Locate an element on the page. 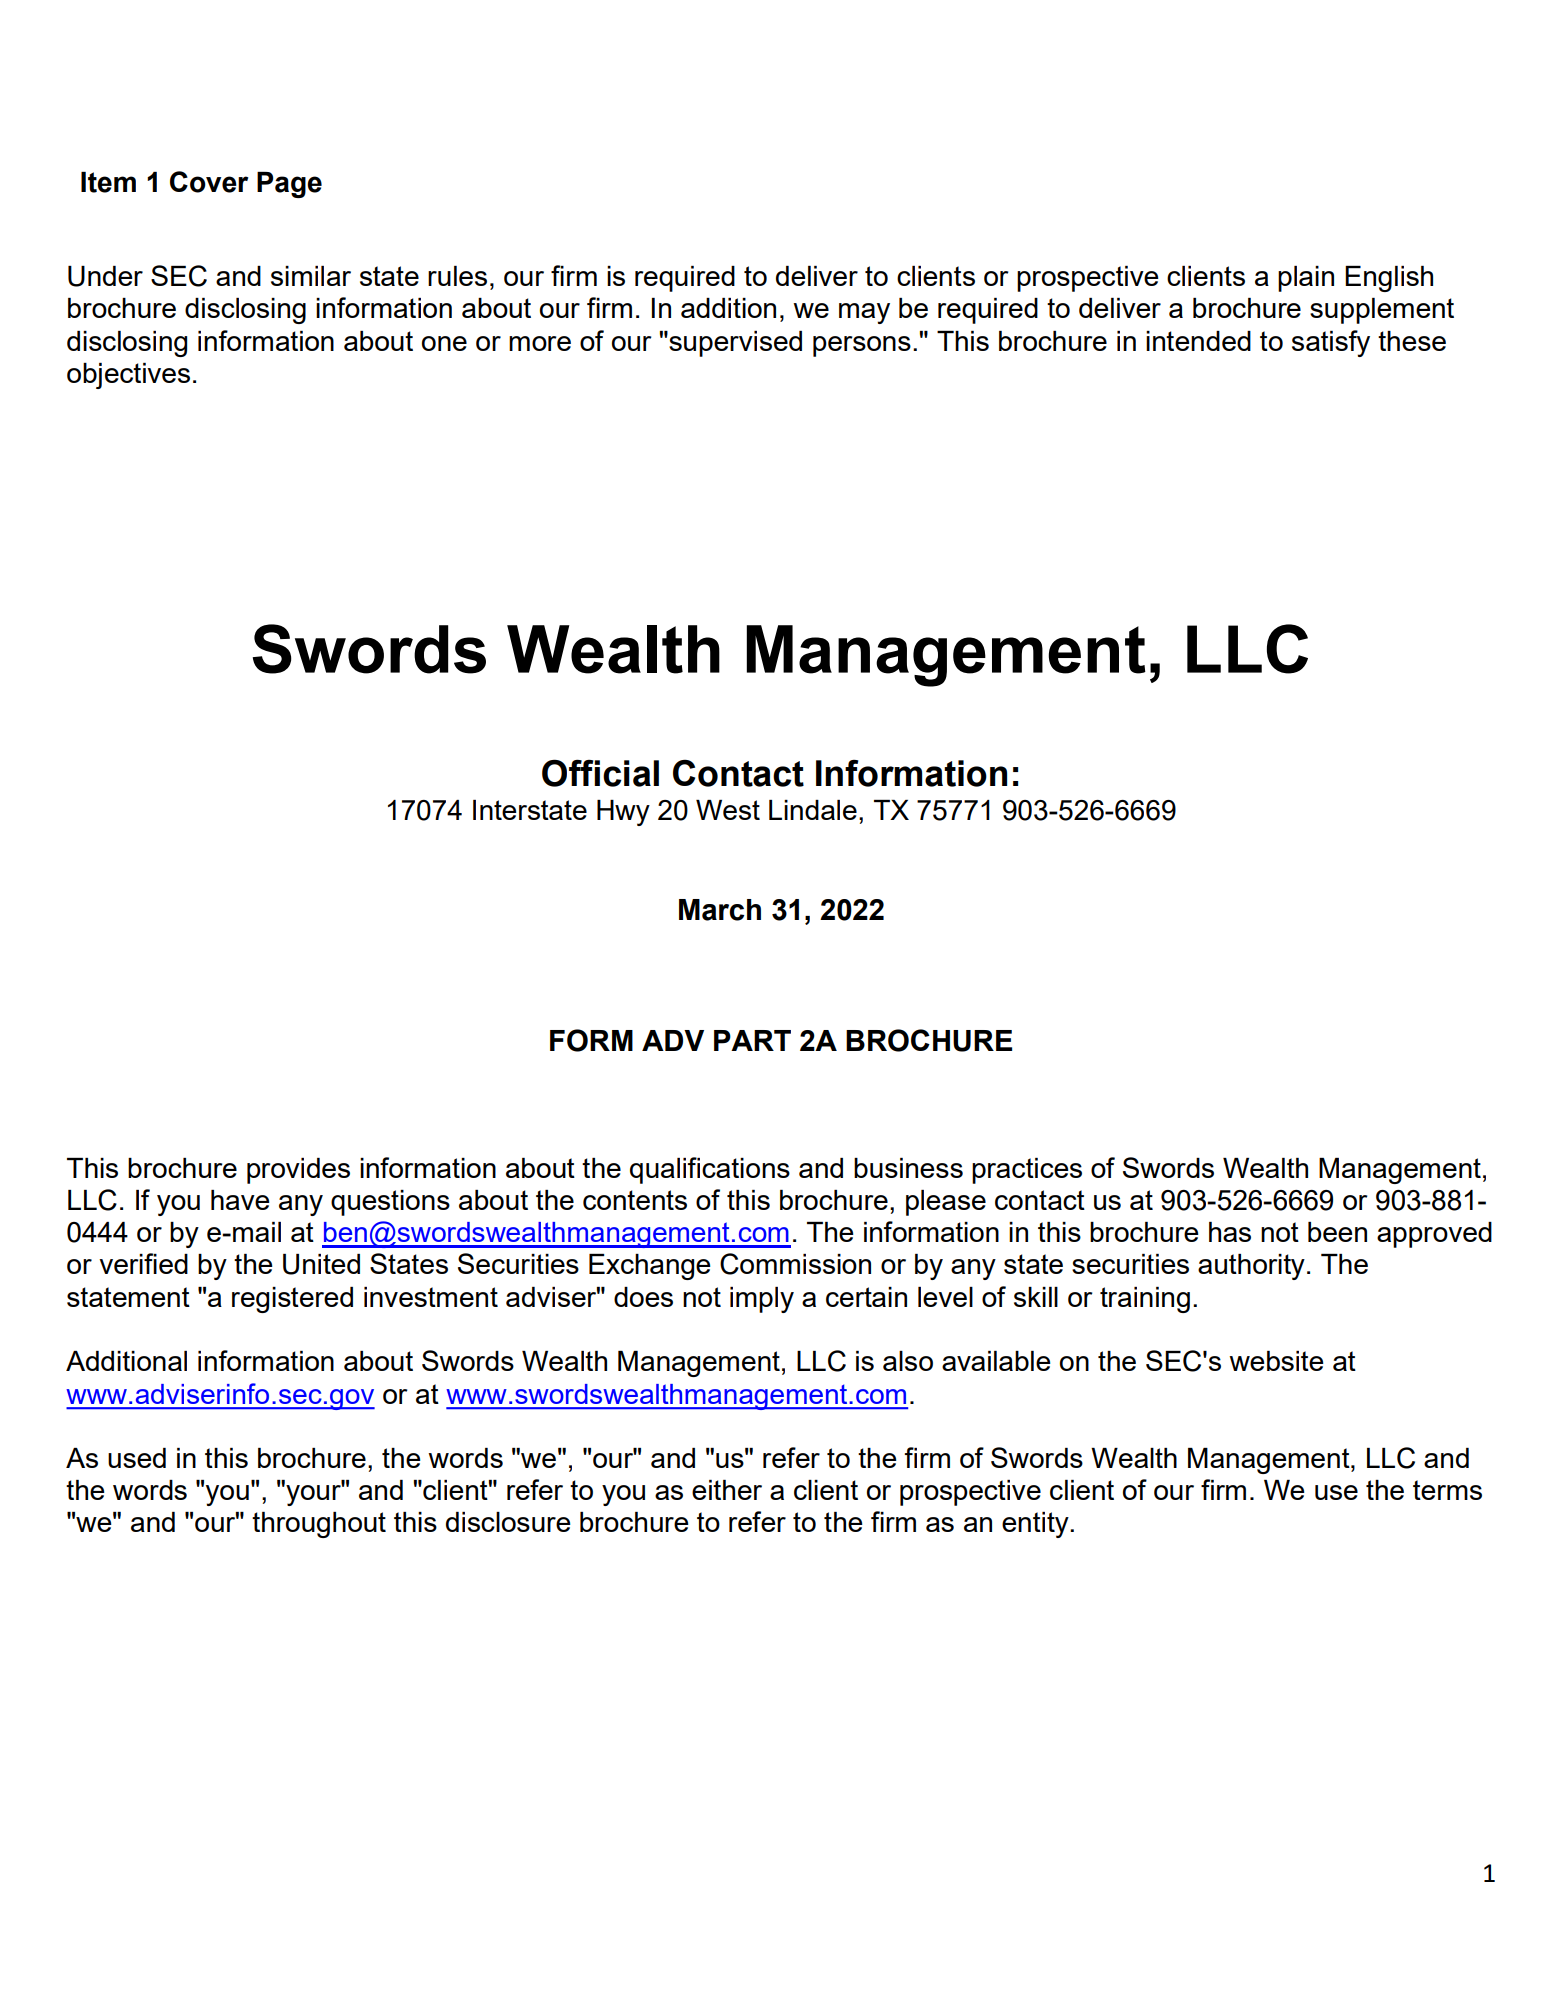  plain is located at coordinates (1306, 279).
